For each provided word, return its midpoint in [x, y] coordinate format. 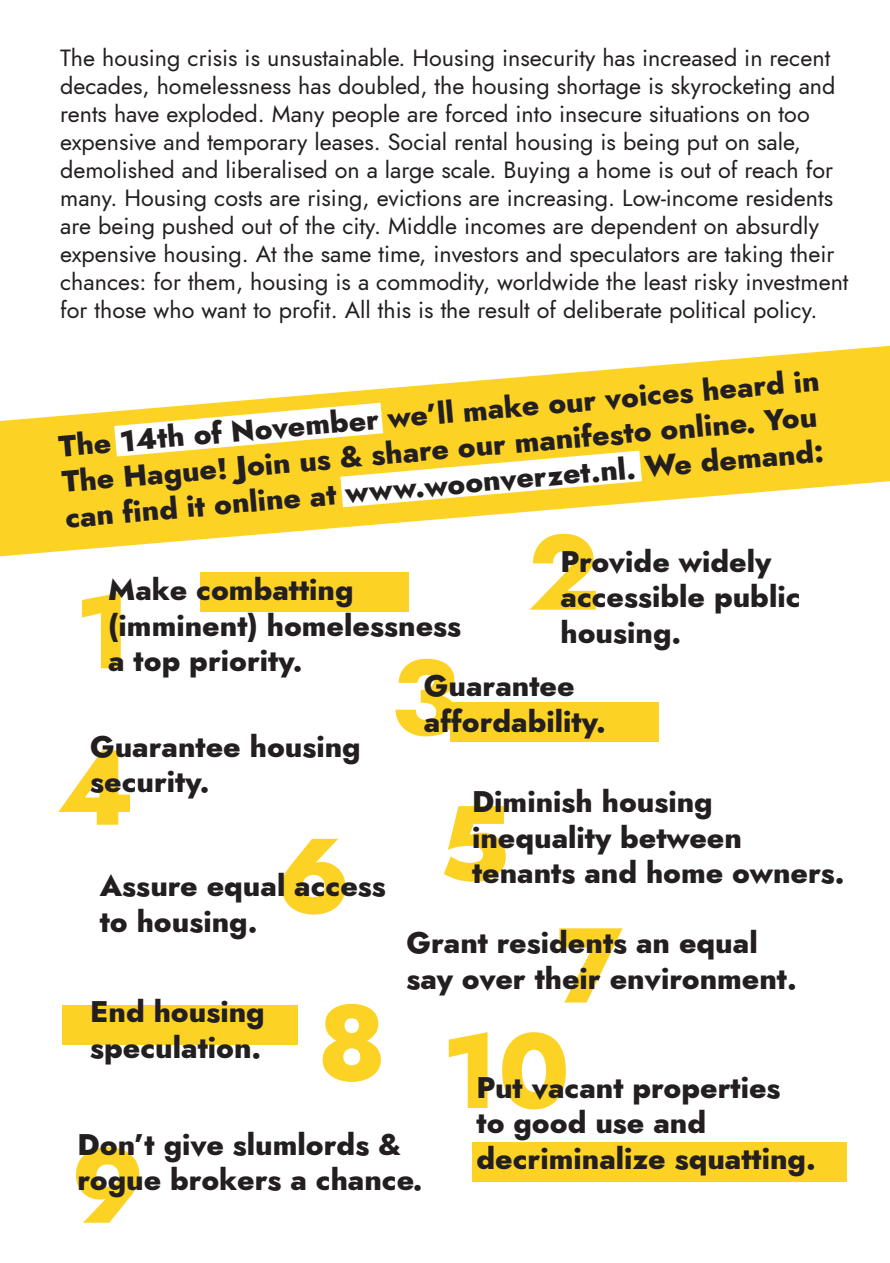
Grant [447, 942]
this [394, 308]
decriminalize [571, 1157]
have [137, 113]
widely [725, 563]
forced [476, 112]
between [681, 836]
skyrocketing [730, 87]
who [173, 309]
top [156, 665]
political [707, 311]
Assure [148, 885]
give [193, 1148]
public [757, 598]
